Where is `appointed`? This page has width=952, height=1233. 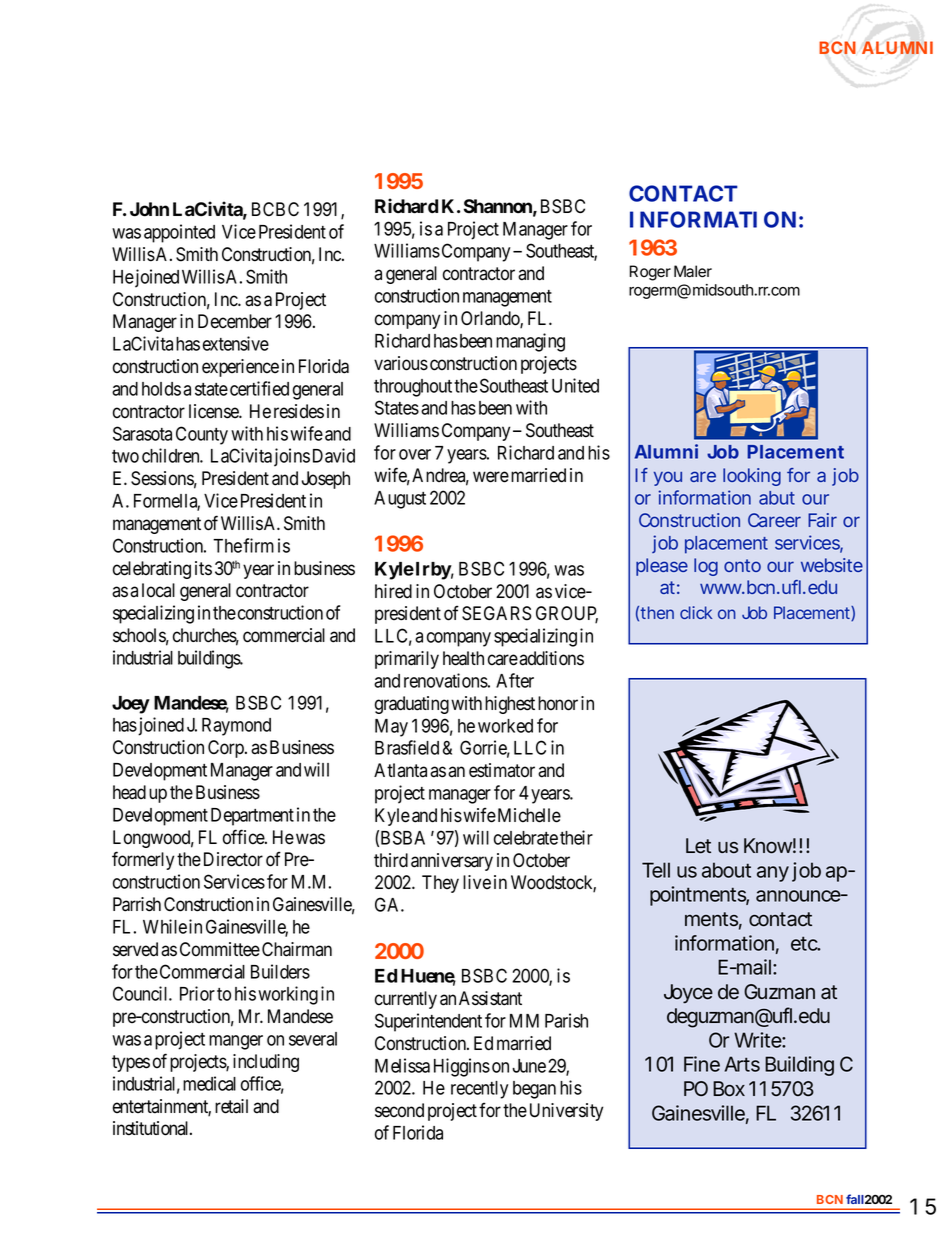
appointed is located at coordinates (179, 233).
